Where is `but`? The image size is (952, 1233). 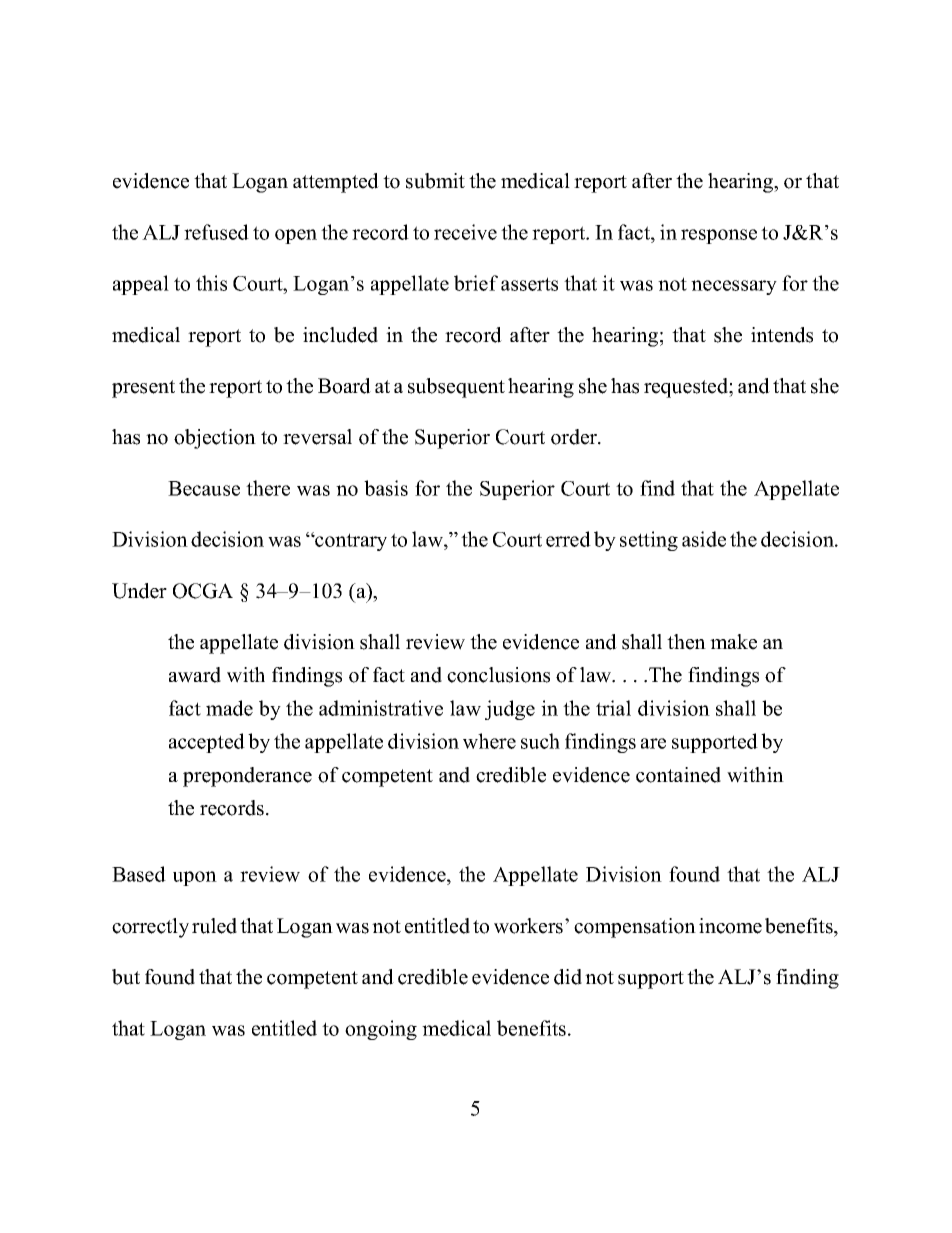
but is located at coordinates (126, 977).
